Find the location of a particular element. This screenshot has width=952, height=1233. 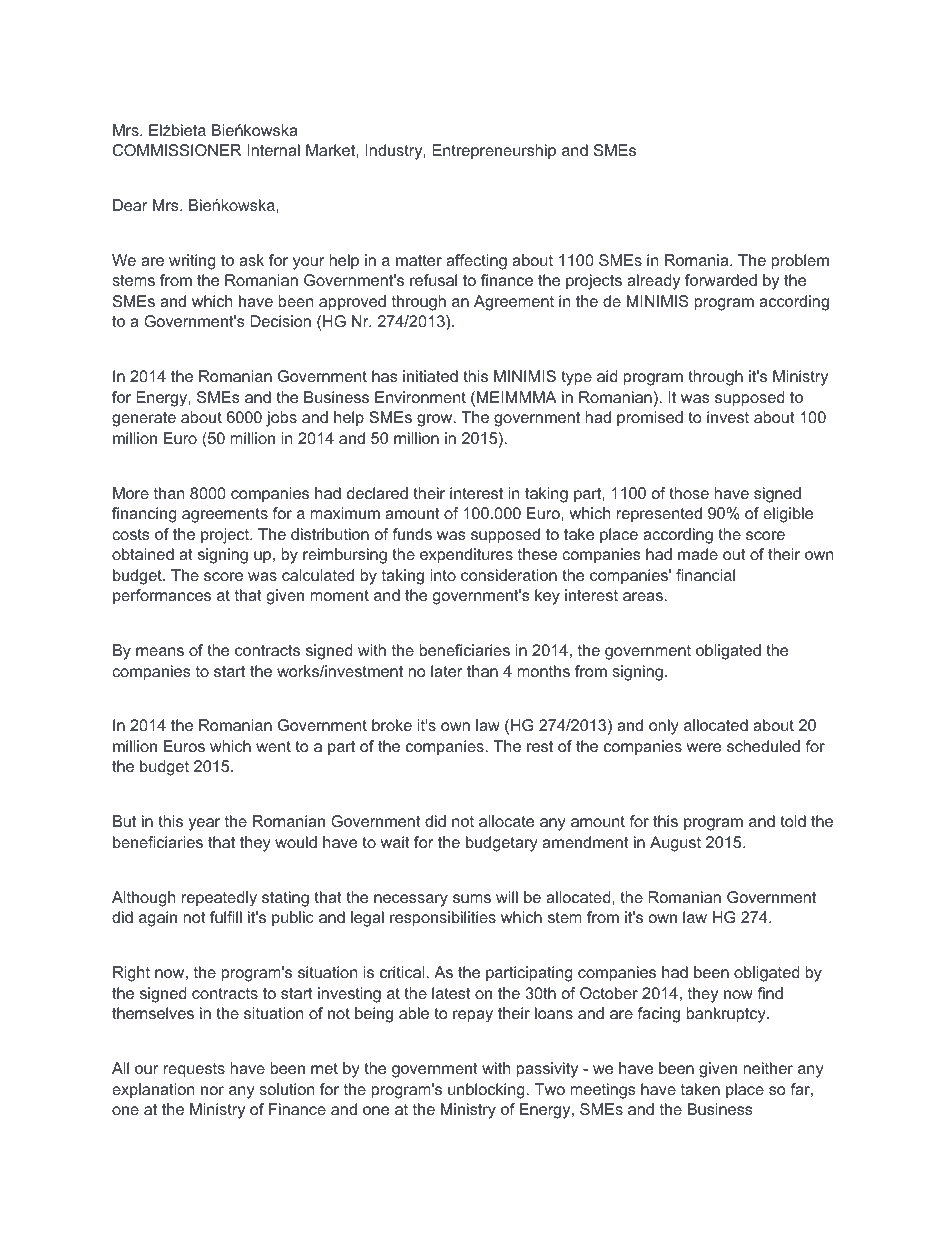

August is located at coordinates (675, 844).
